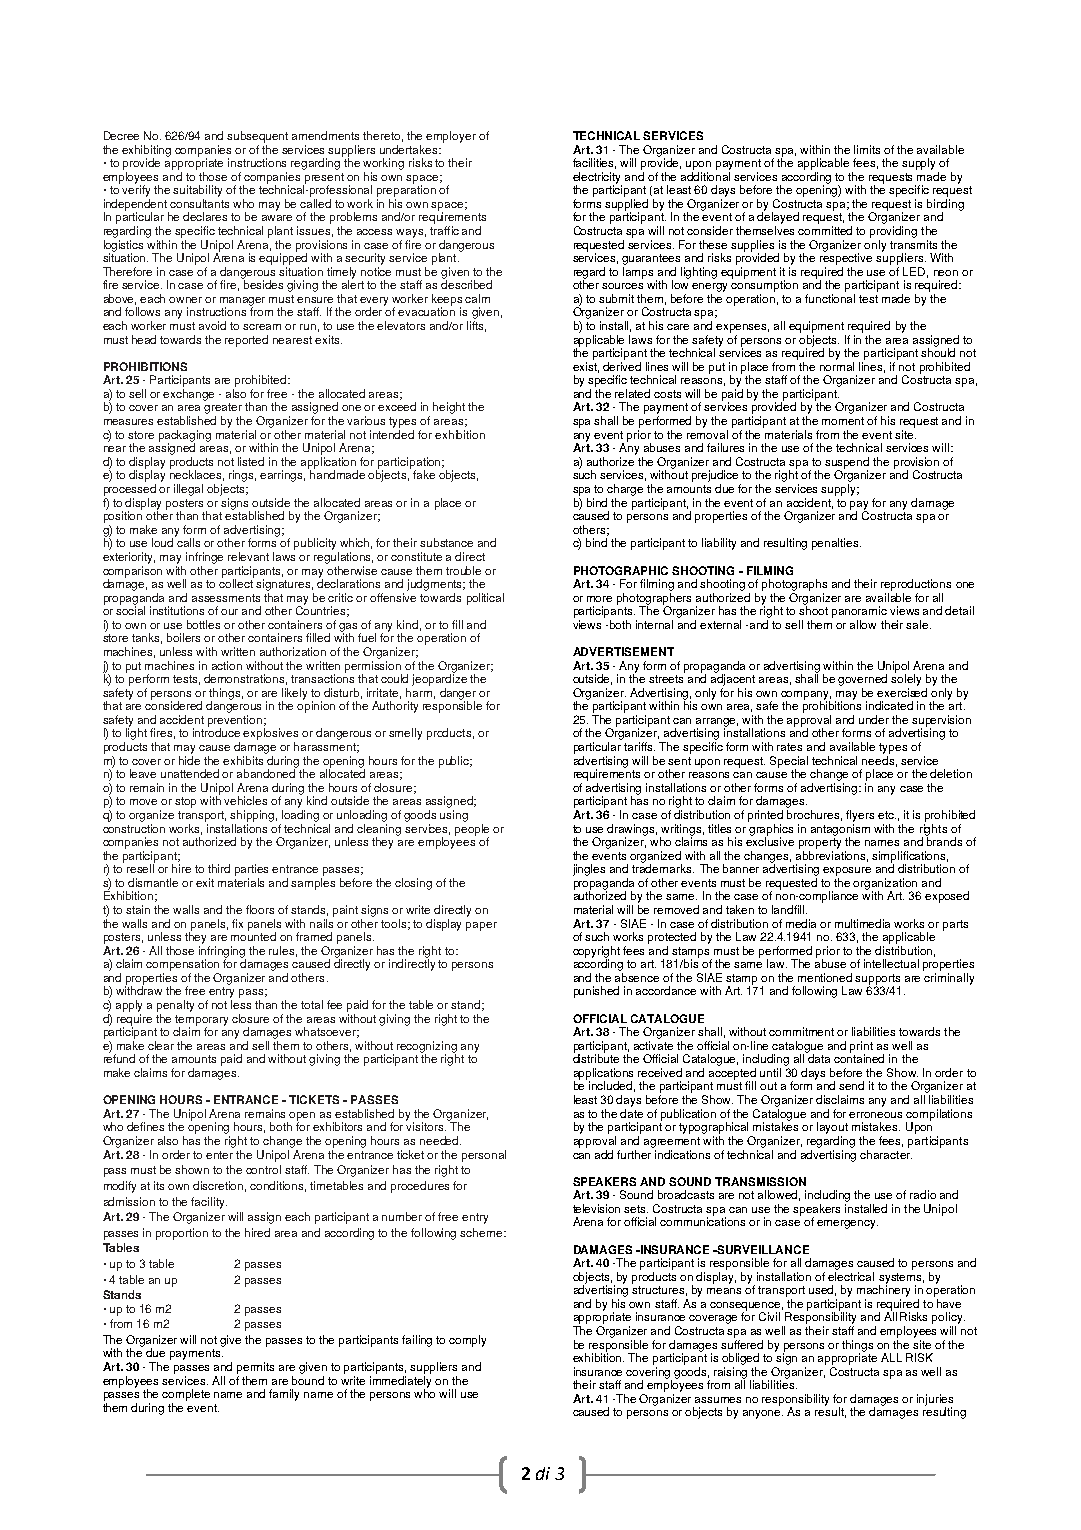 Image resolution: width=1081 pixels, height=1530 pixels. What do you see at coordinates (219, 868) in the screenshot?
I see `third` at bounding box center [219, 868].
